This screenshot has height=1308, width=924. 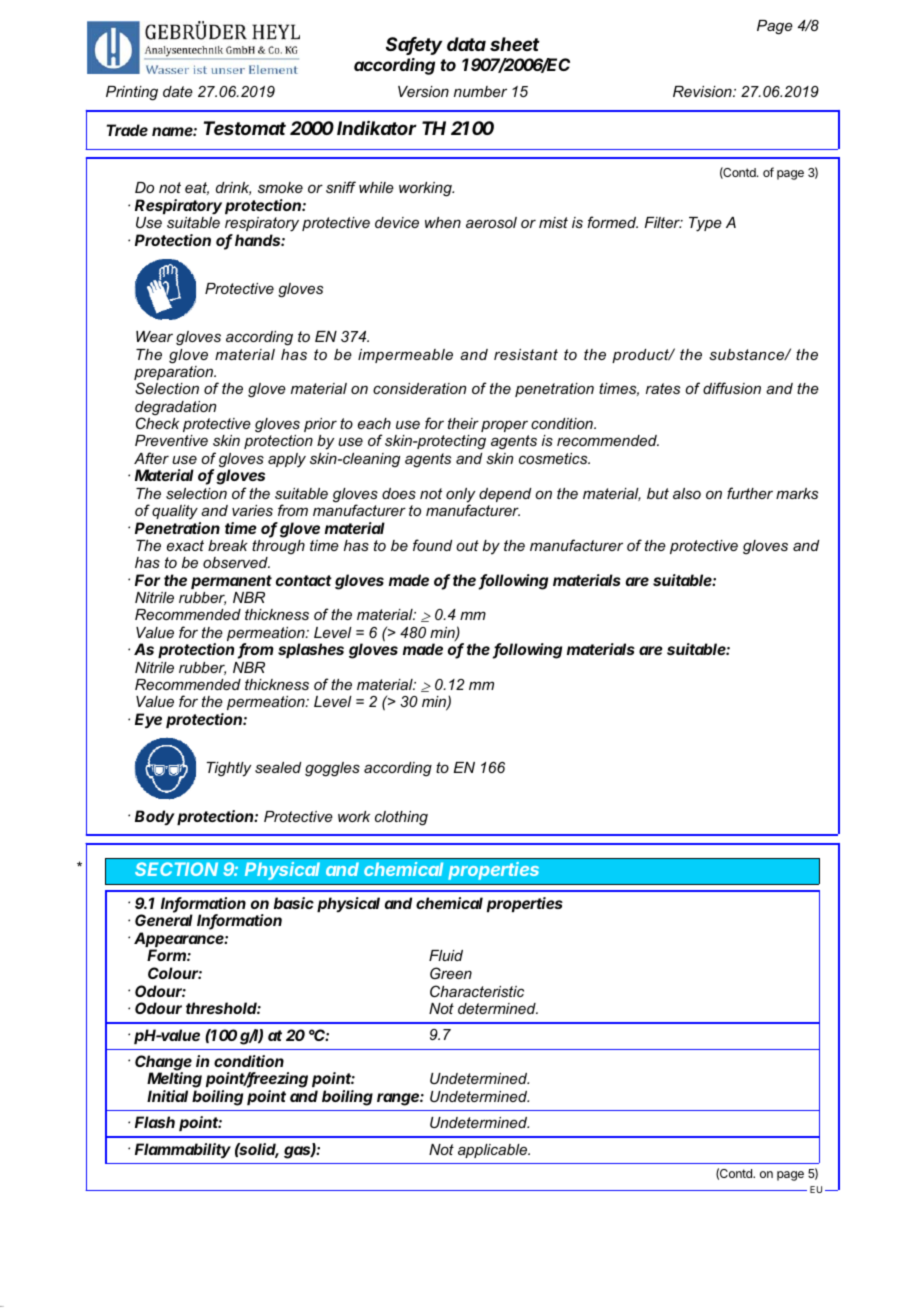 I want to click on Revision, so click(x=703, y=91).
